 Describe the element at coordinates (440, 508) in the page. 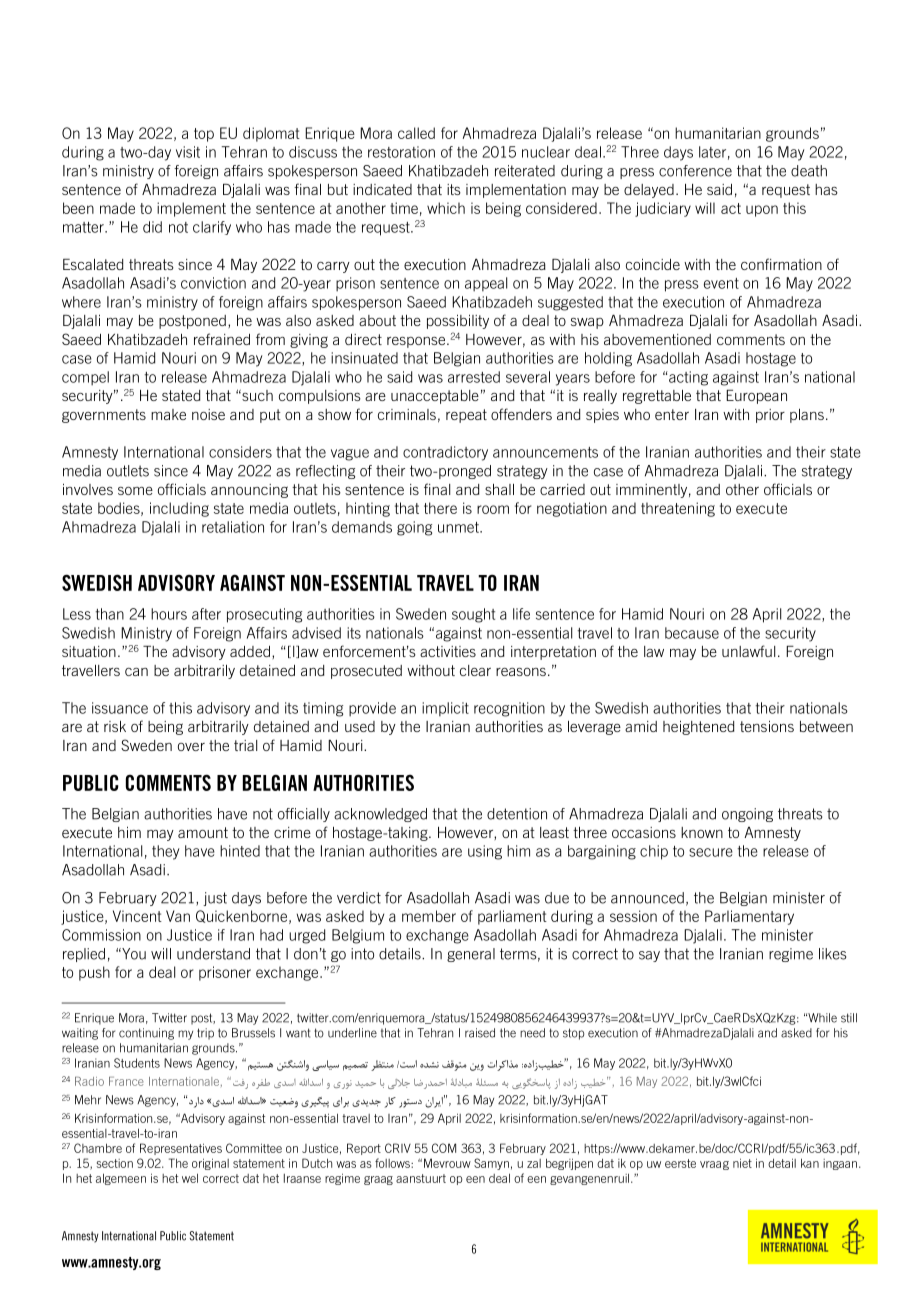

I see `there` at that location.
